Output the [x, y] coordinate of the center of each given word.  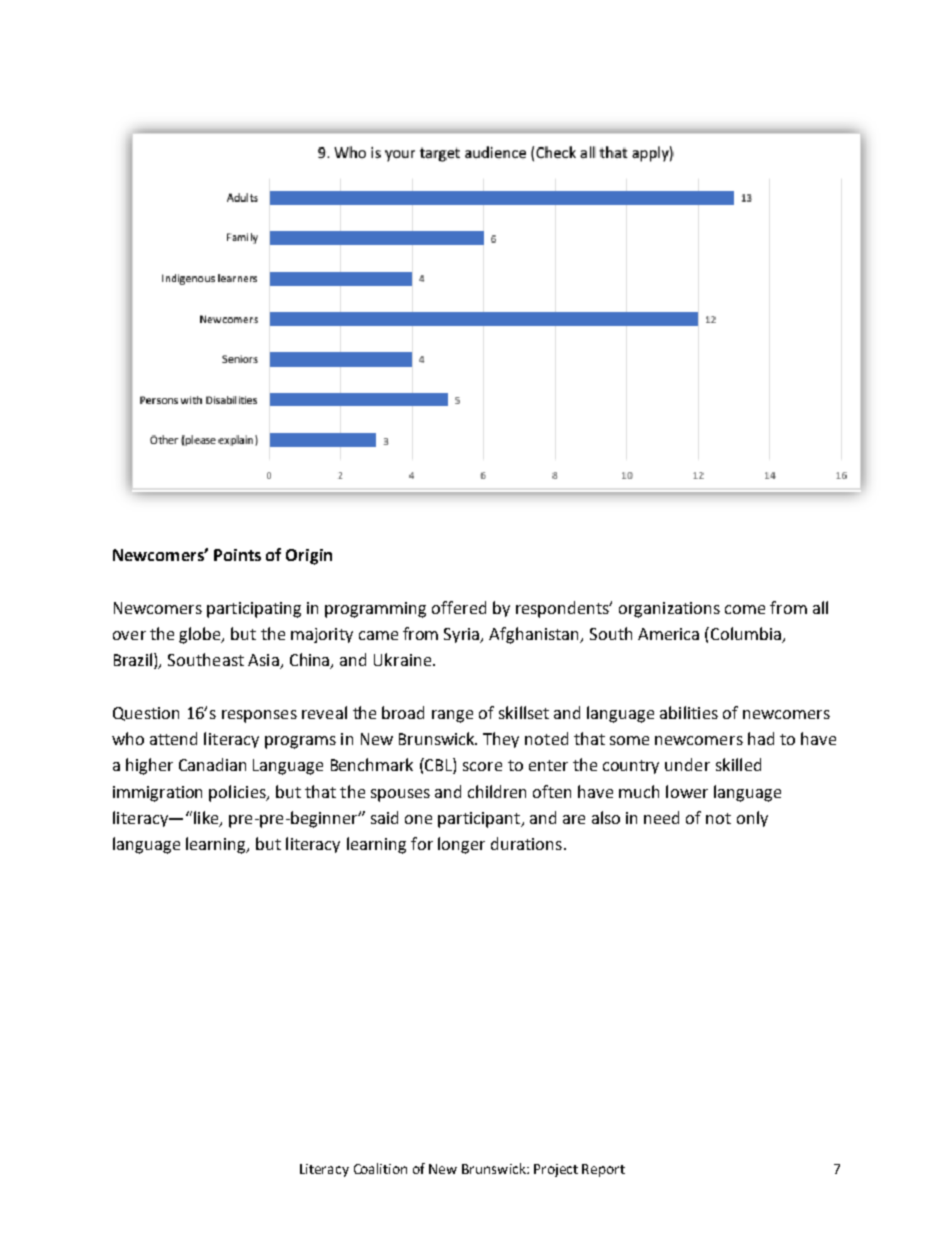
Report [603, 1170]
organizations [669, 610]
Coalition [380, 1168]
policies [238, 793]
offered [459, 607]
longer [461, 845]
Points [237, 555]
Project [556, 1170]
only [752, 819]
